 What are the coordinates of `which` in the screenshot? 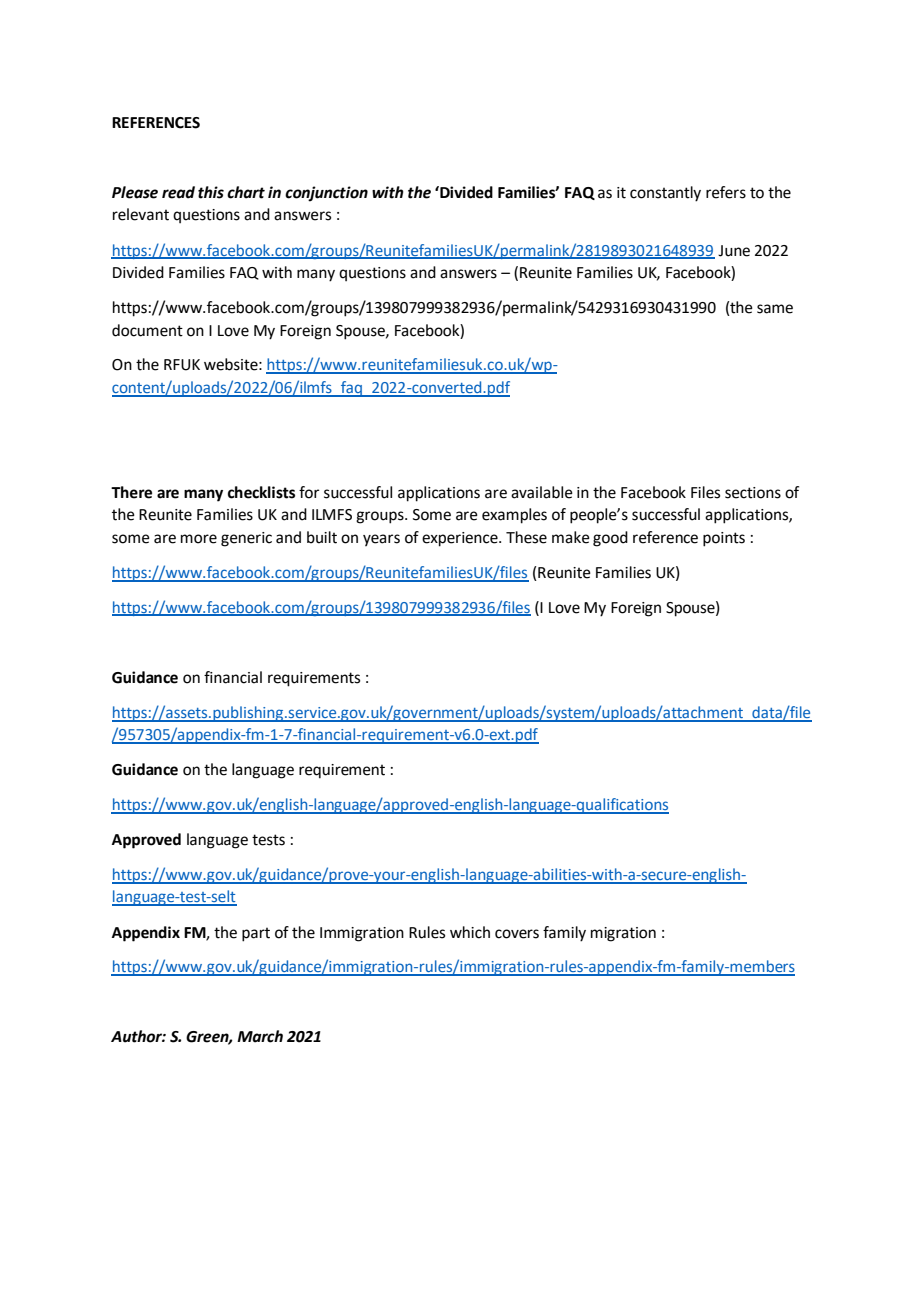 It's located at (470, 932).
